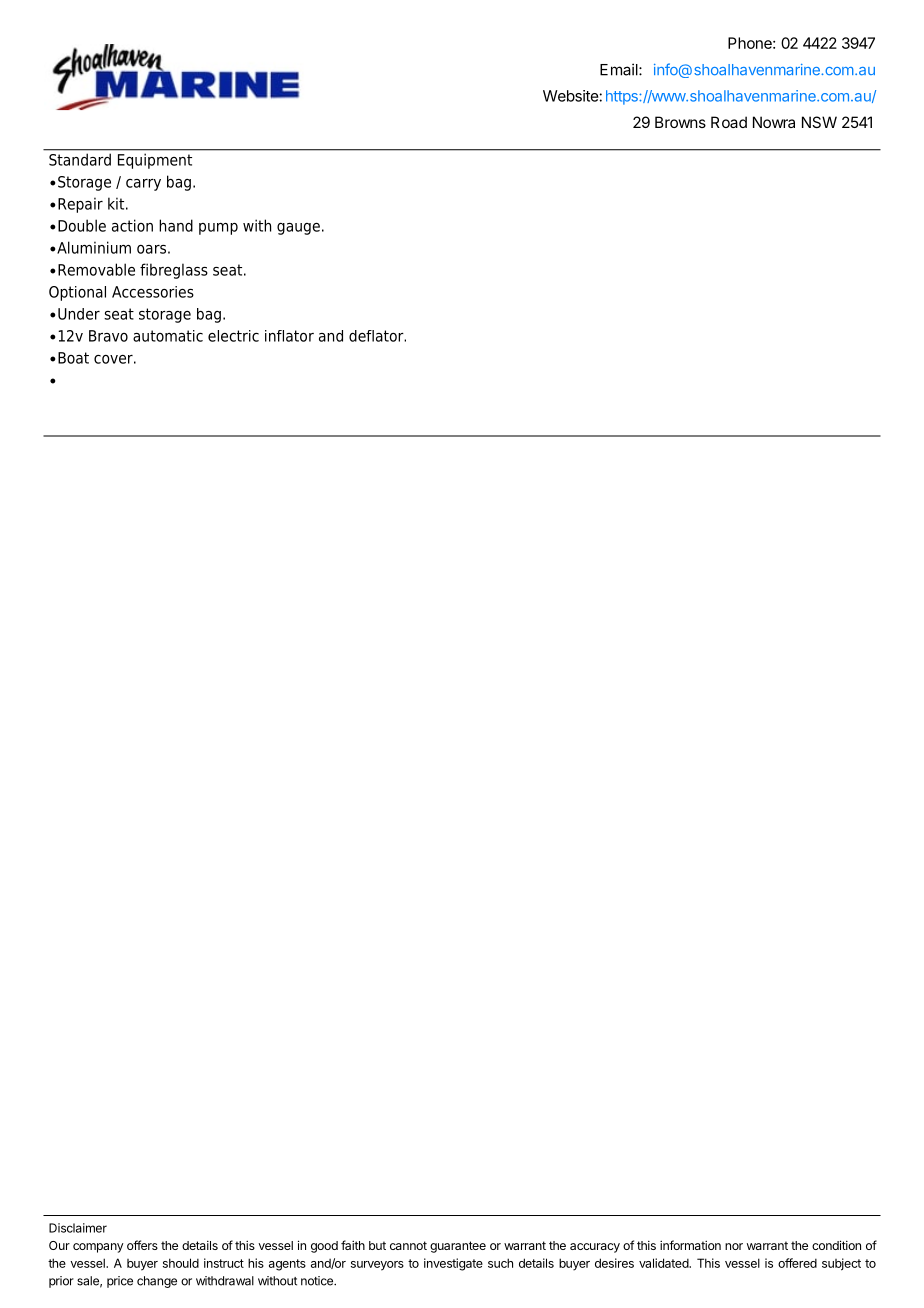  I want to click on Boat, so click(73, 358).
